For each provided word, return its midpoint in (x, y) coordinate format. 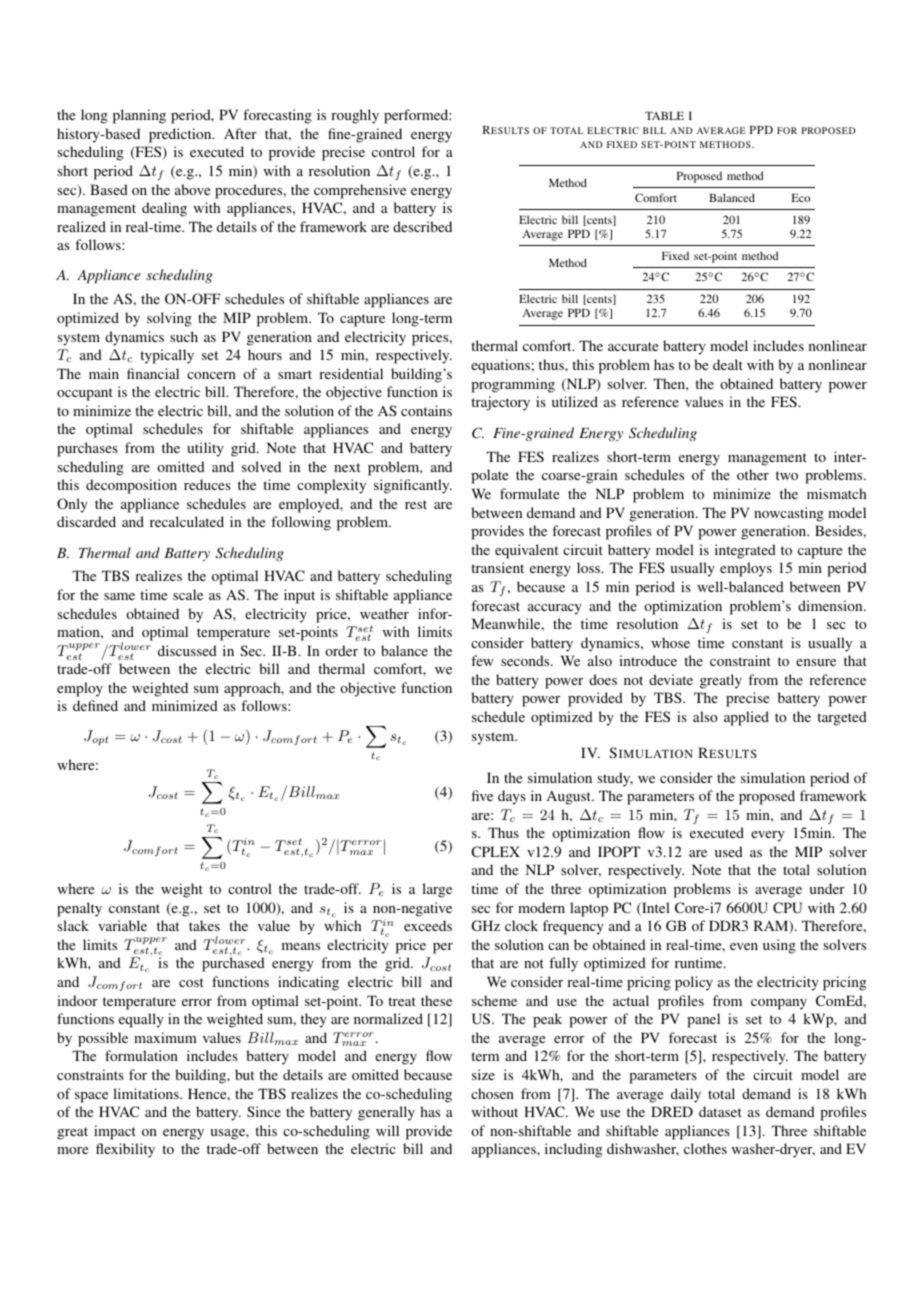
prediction (181, 135)
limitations (147, 1093)
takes (204, 925)
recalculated (187, 521)
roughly (355, 116)
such (184, 336)
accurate (633, 346)
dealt (728, 364)
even (744, 946)
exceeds (428, 925)
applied (746, 718)
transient (497, 567)
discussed (187, 650)
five (482, 795)
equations (500, 366)
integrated (745, 551)
